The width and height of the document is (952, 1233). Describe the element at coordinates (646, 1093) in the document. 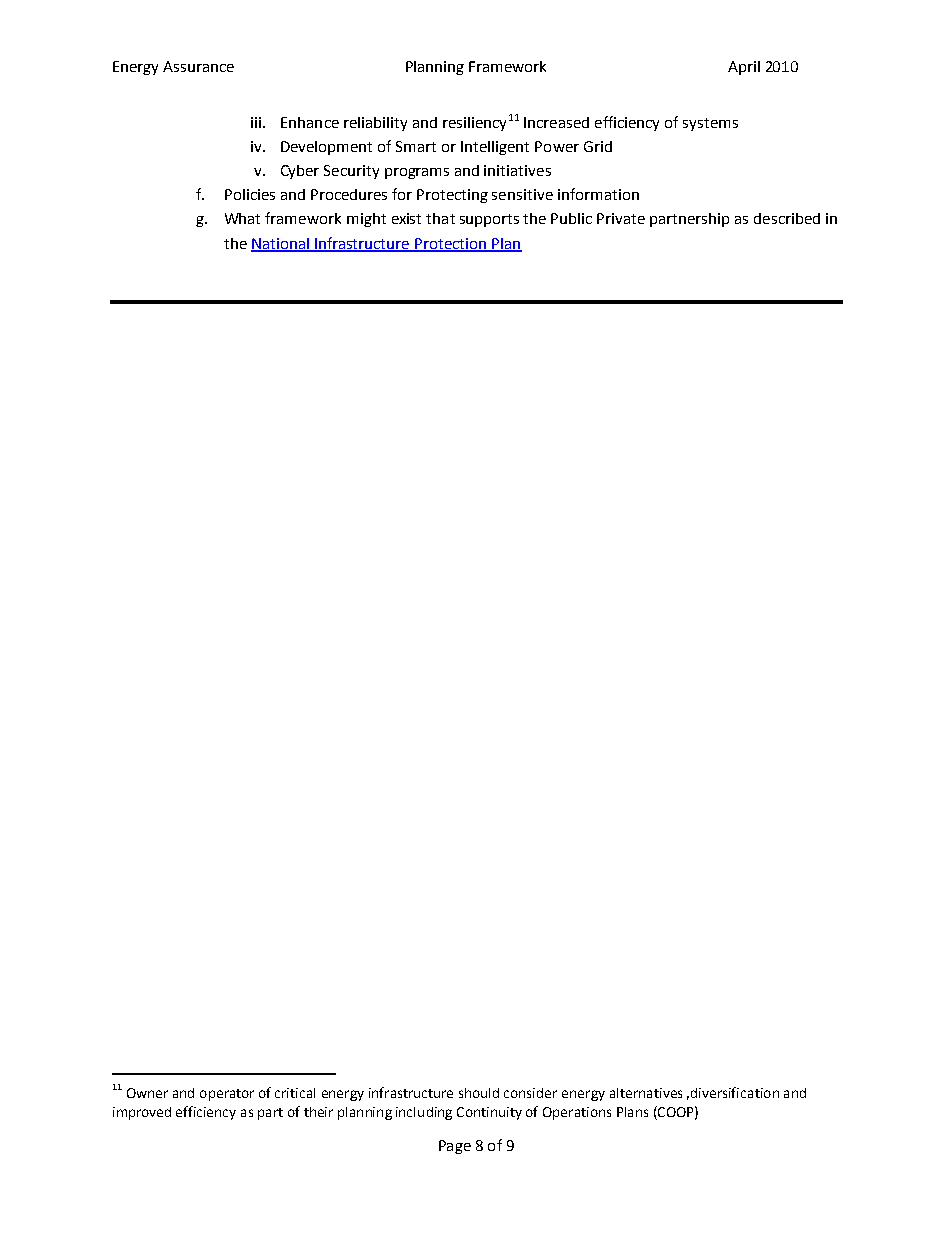

I see `alternatives` at that location.
